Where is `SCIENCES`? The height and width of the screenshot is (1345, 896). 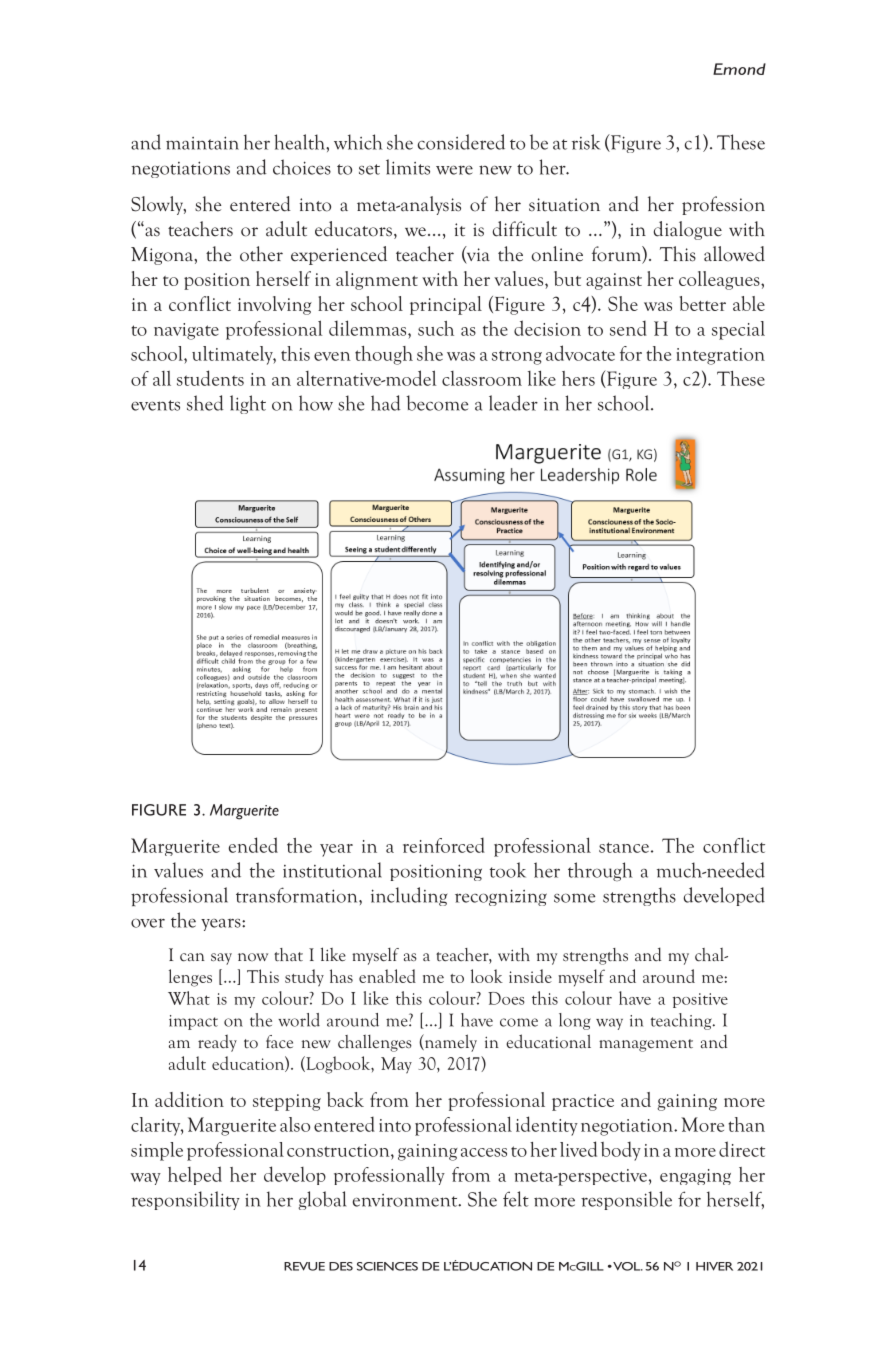
SCIENCES is located at coordinates (387, 1266).
